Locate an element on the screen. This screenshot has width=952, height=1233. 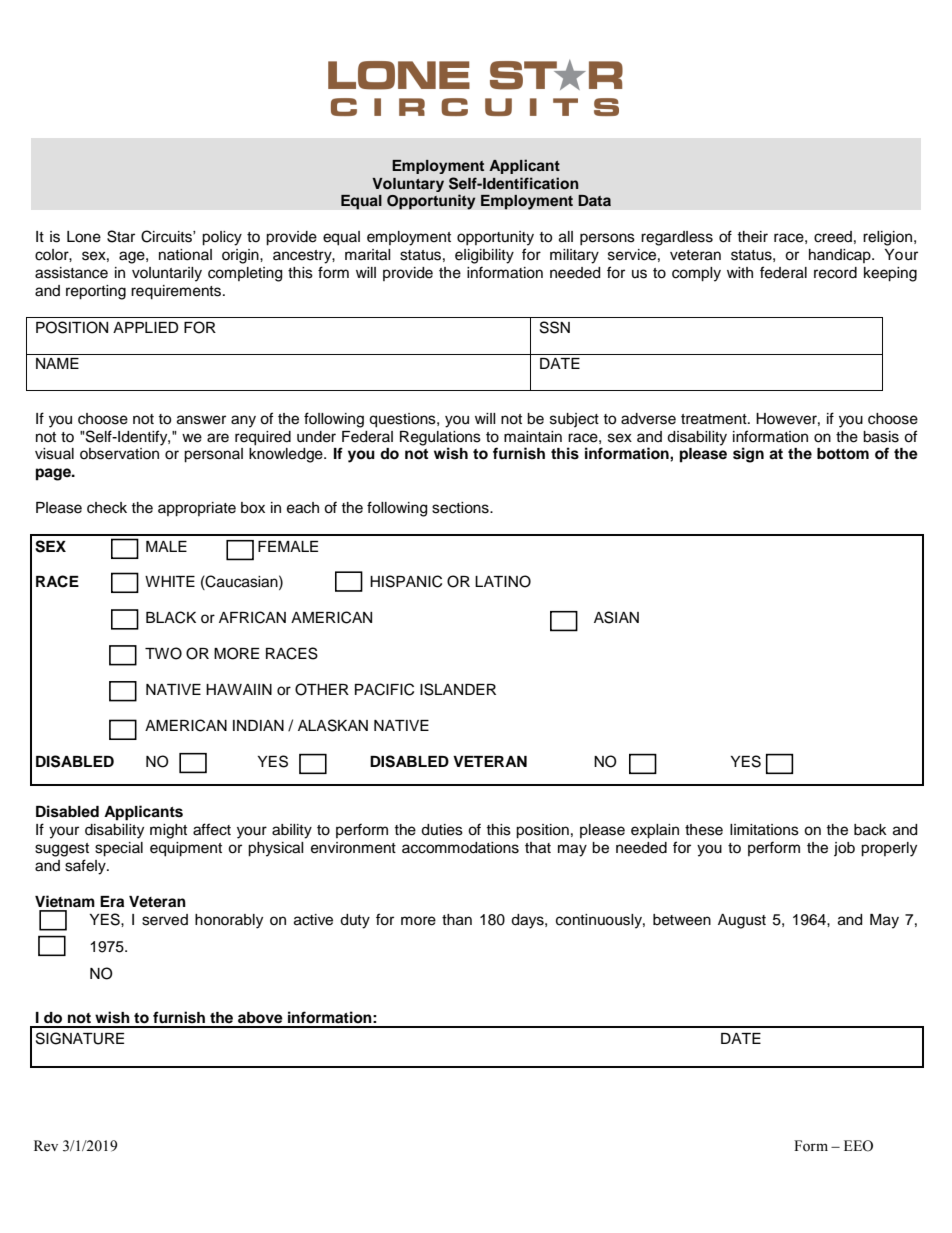
eligibility is located at coordinates (484, 256).
